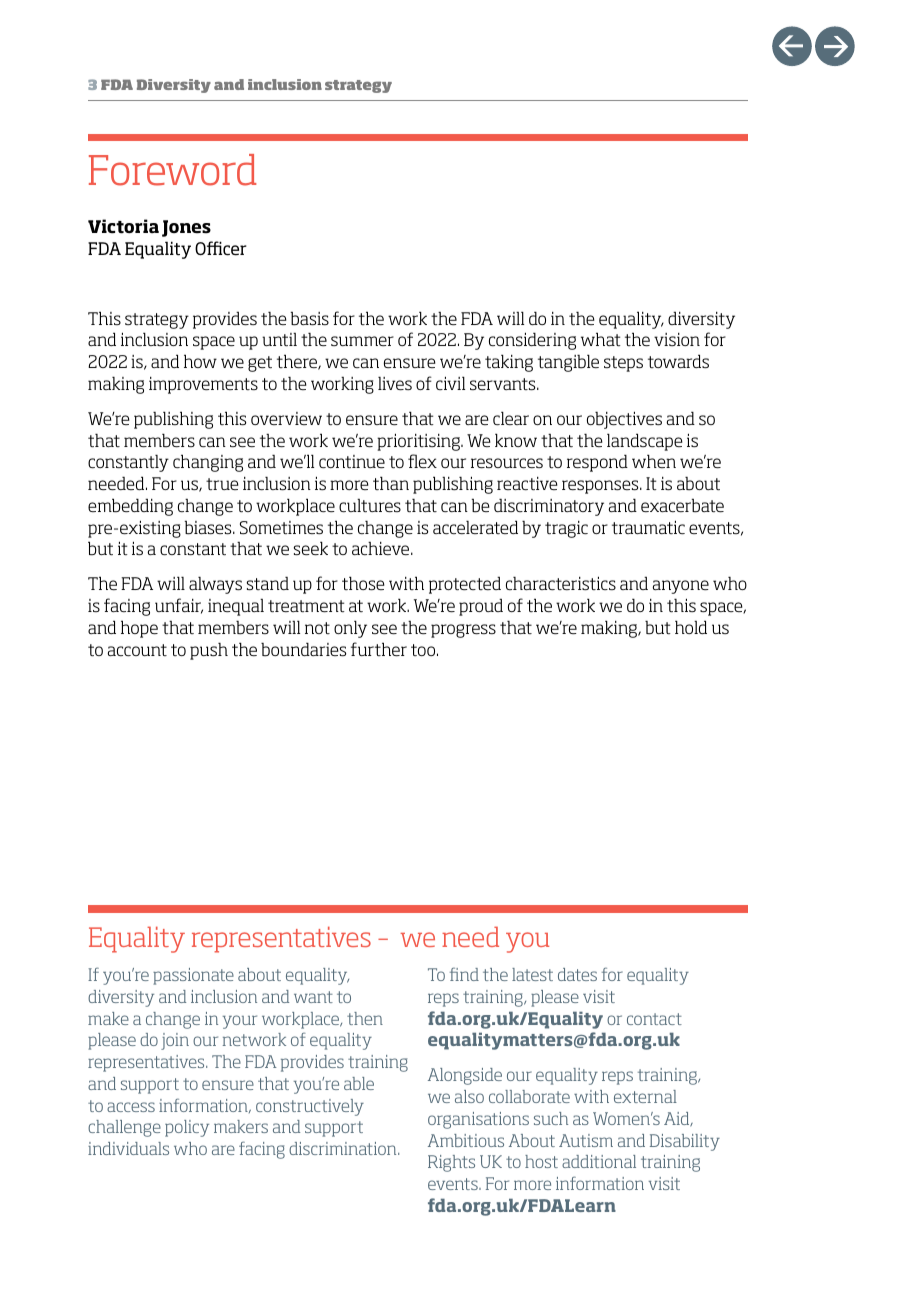  Describe the element at coordinates (222, 484) in the screenshot. I see `true` at that location.
